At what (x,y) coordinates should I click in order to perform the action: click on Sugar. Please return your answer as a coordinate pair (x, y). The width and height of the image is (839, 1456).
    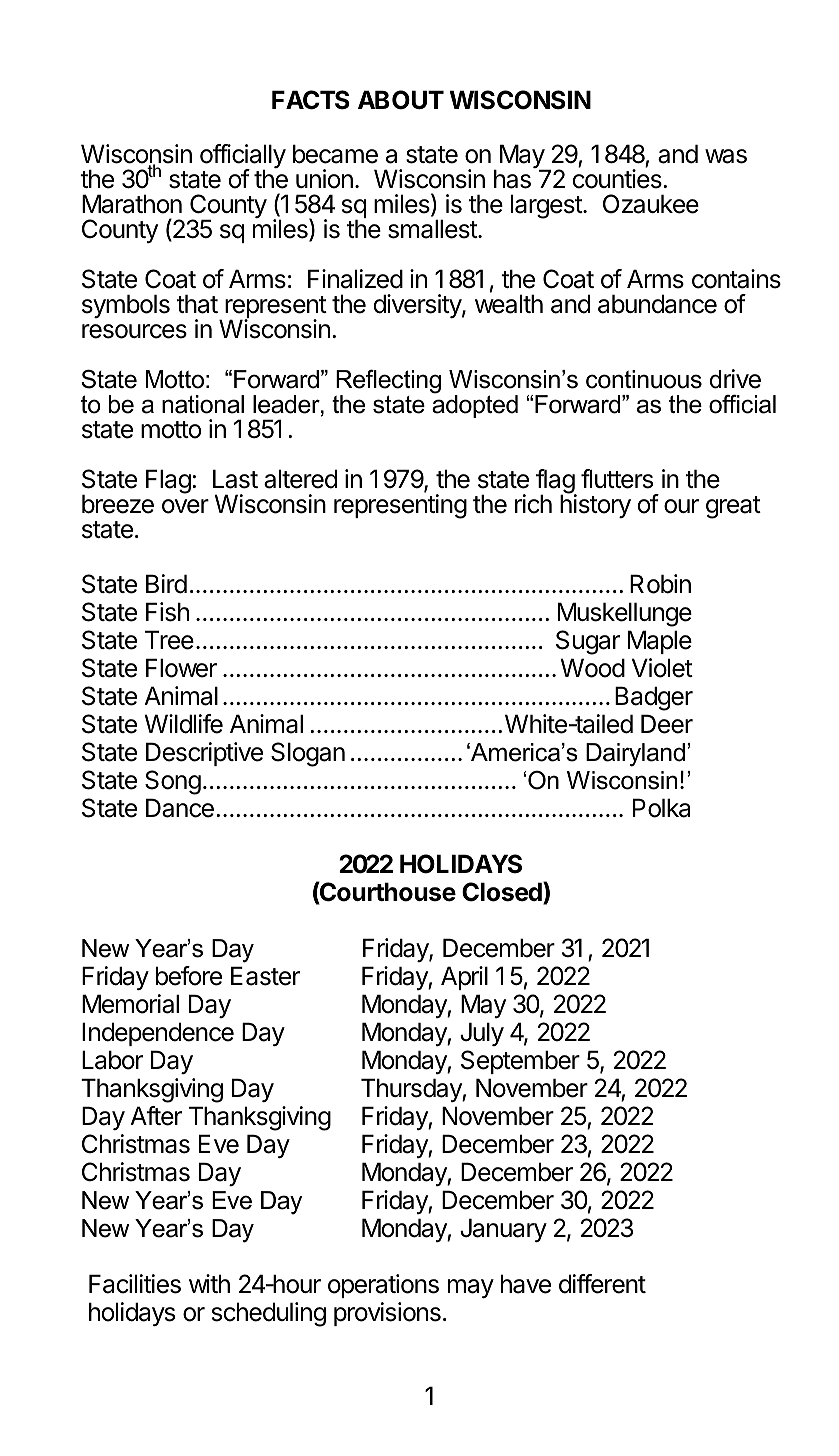
    Looking at the image, I should click on (588, 642).
